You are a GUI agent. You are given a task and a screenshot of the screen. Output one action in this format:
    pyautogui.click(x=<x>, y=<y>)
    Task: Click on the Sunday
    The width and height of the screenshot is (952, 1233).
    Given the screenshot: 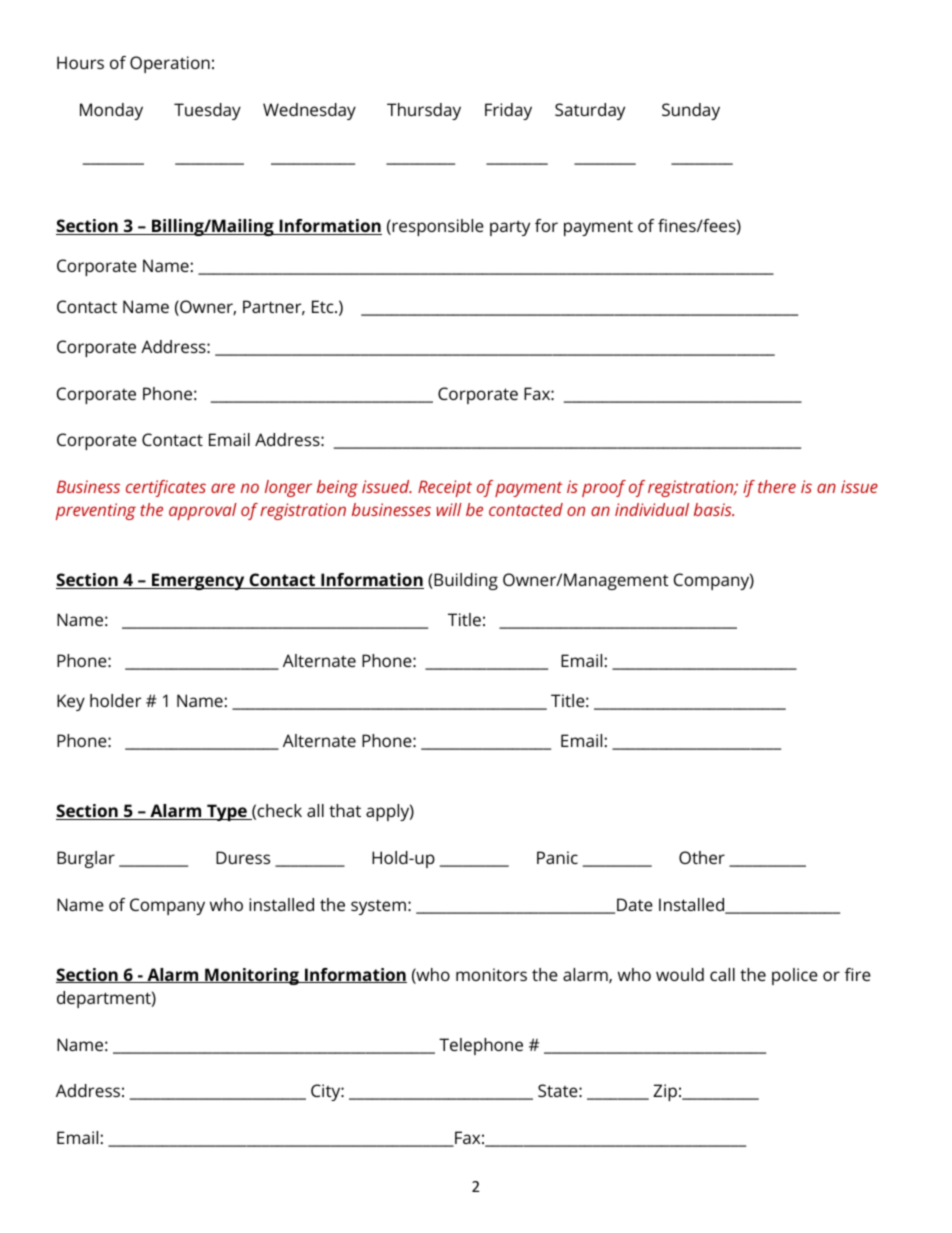 What is the action you would take?
    pyautogui.click(x=691, y=111)
